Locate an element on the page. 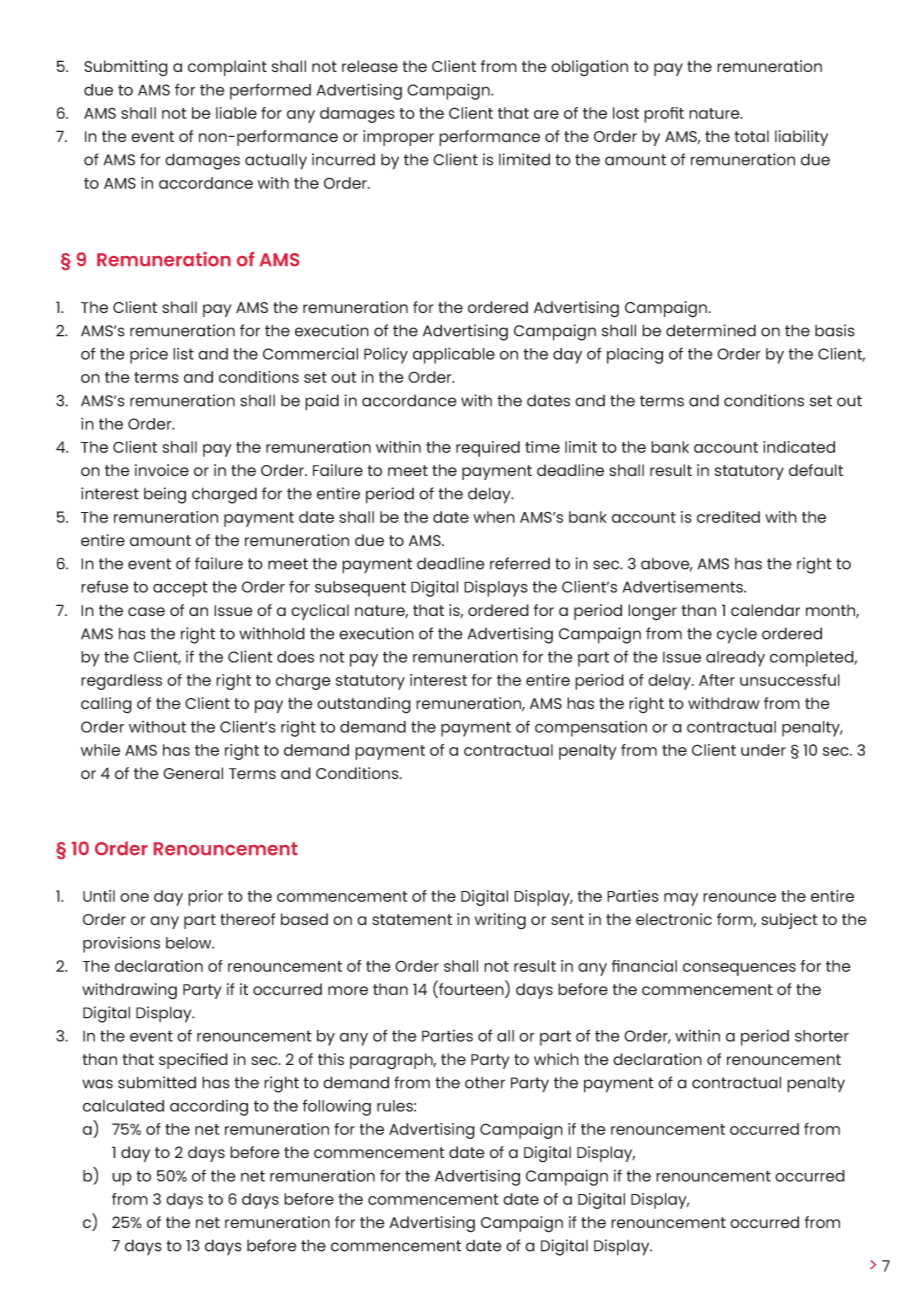 Image resolution: width=924 pixels, height=1308 pixels. specified is located at coordinates (193, 1061).
